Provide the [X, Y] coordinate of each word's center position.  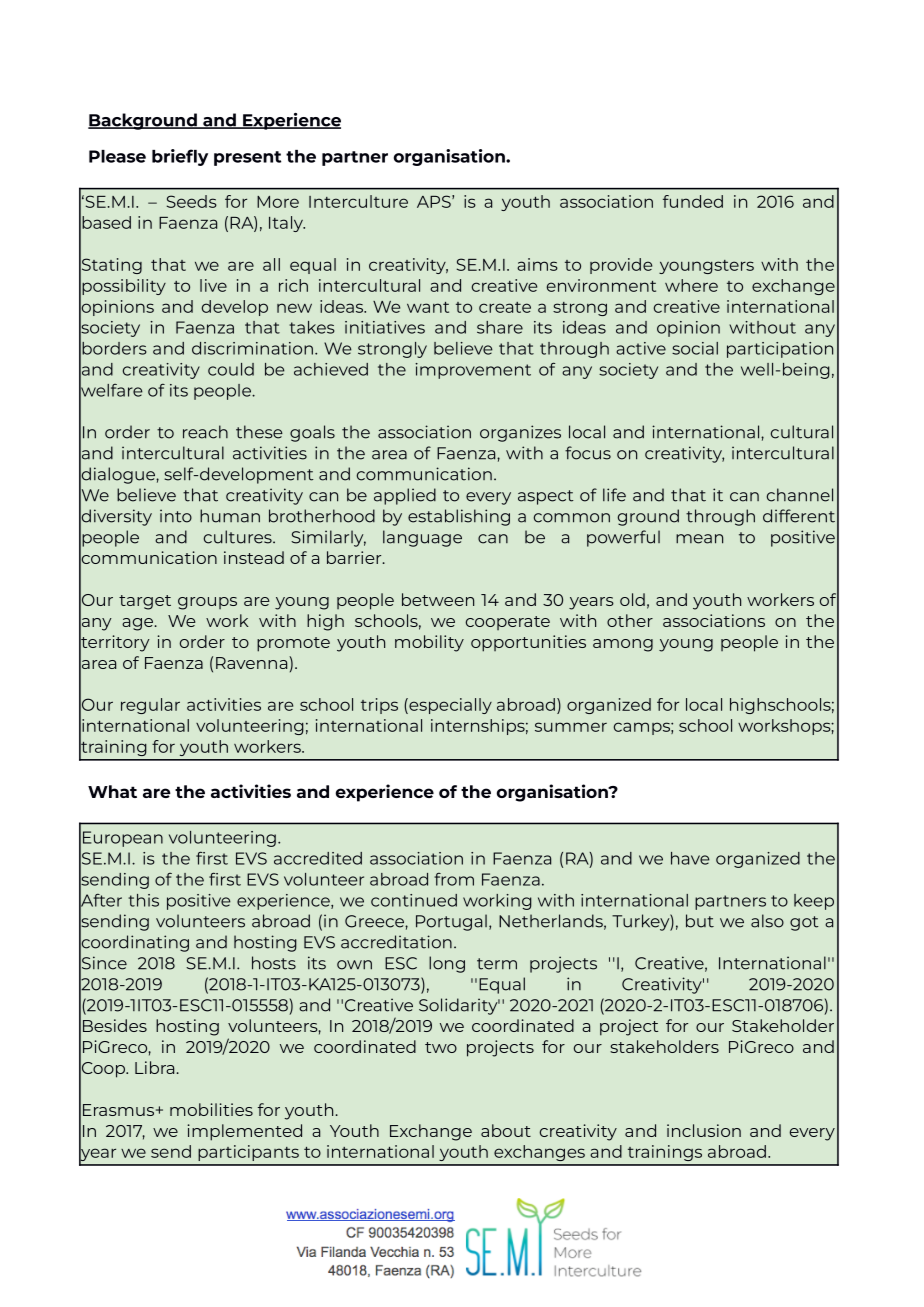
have [690, 858]
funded [693, 201]
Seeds [192, 201]
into [176, 516]
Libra [154, 1067]
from [454, 879]
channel [800, 495]
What [112, 791]
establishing [459, 517]
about [506, 1130]
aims [537, 264]
